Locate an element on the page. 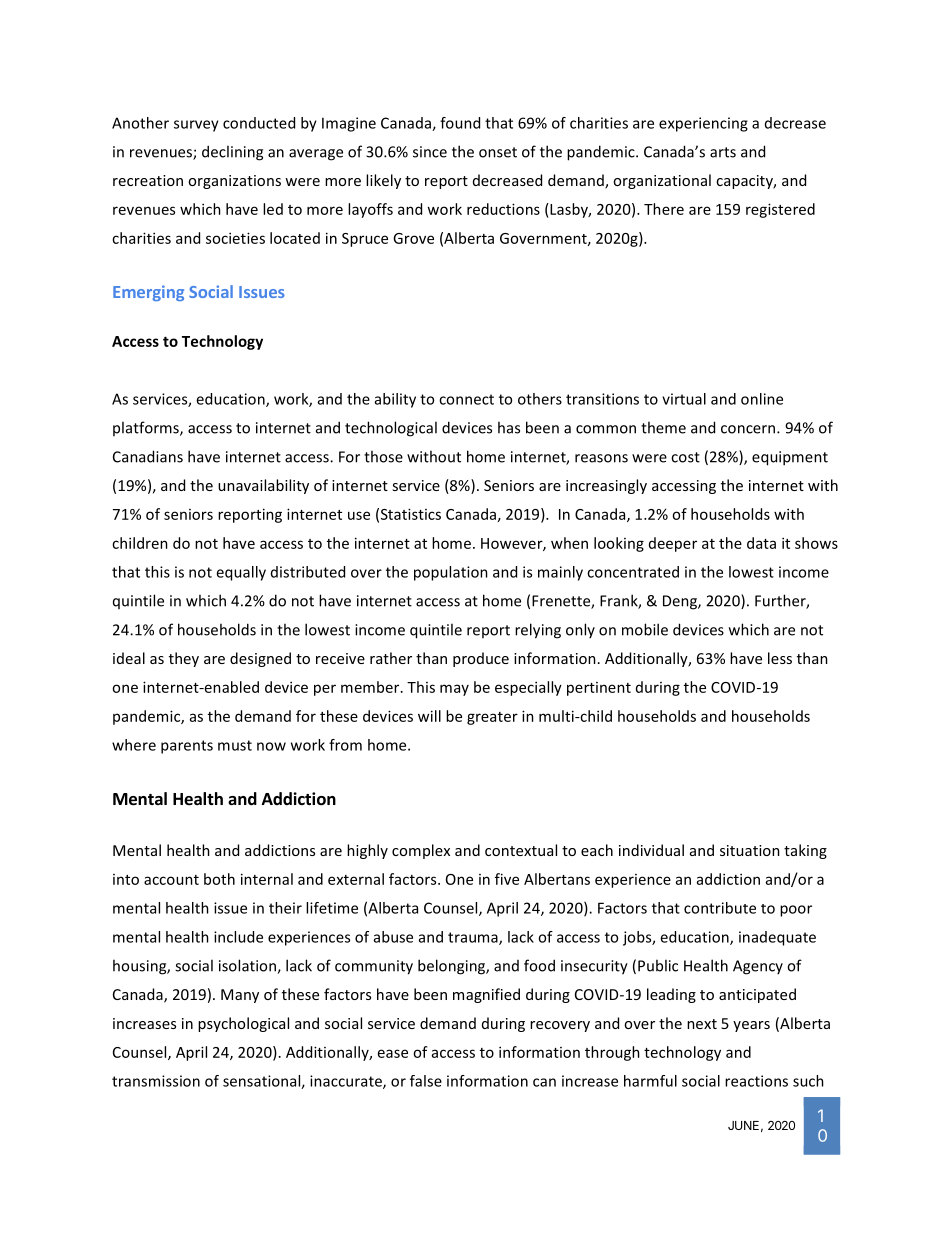 The height and width of the document is (1233, 952). years is located at coordinates (751, 1026).
